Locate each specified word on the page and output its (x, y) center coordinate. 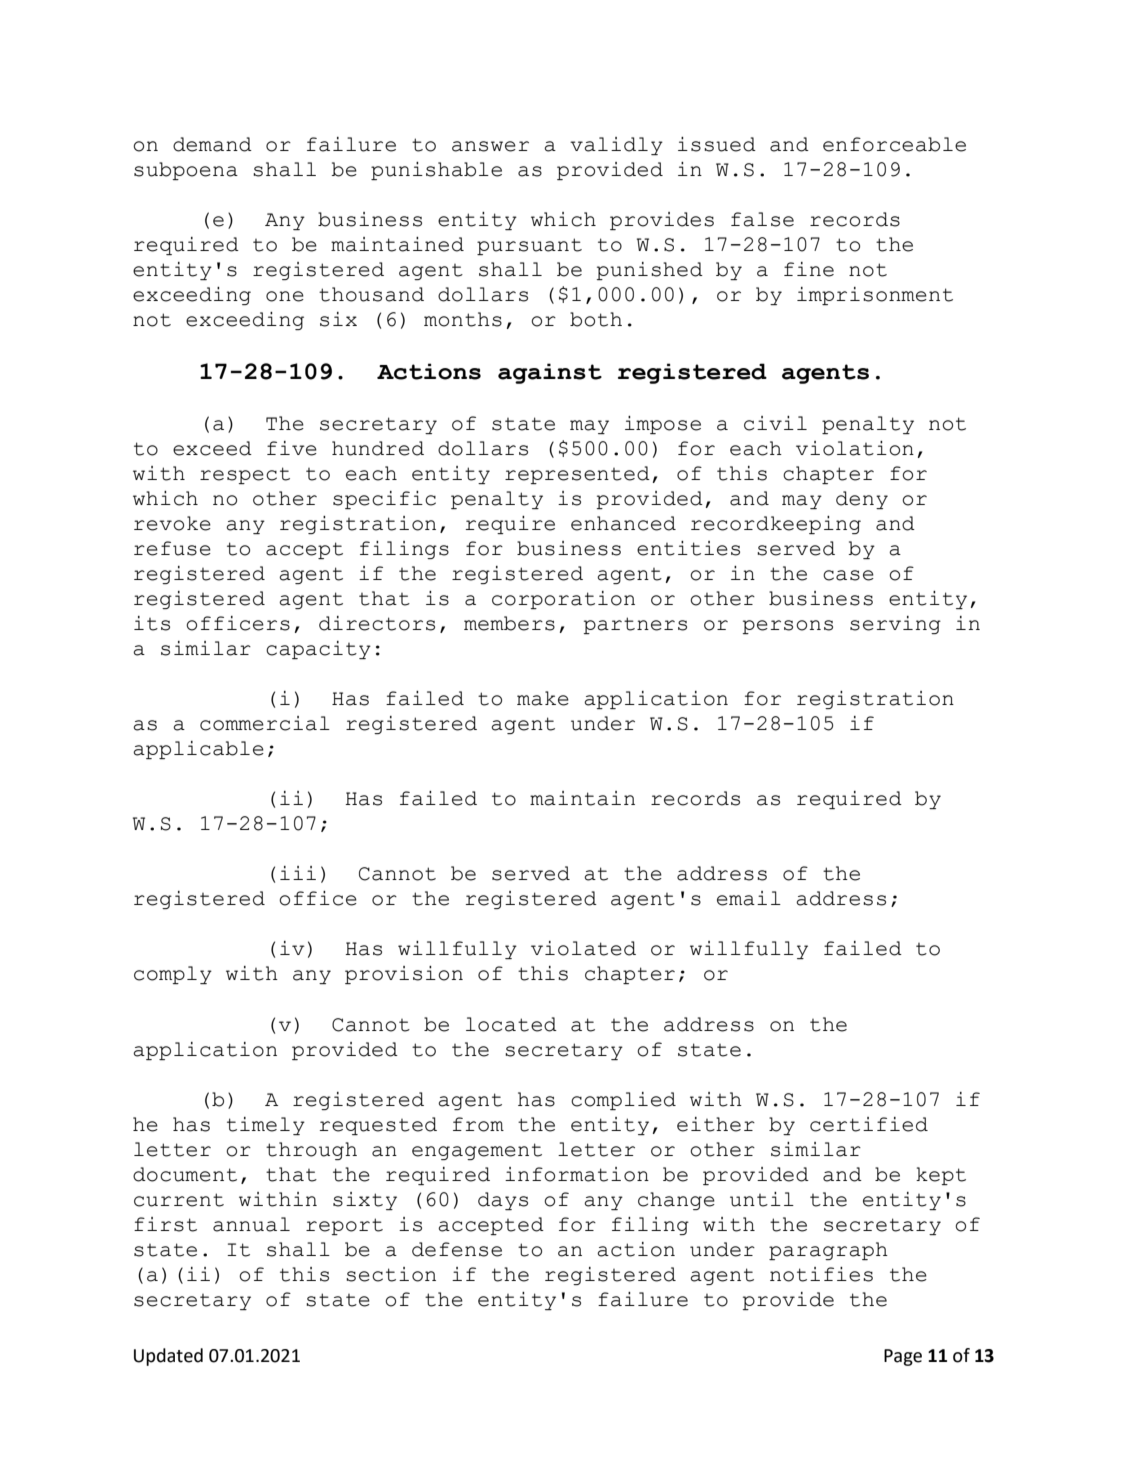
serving (895, 625)
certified (869, 1124)
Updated (168, 1357)
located (511, 1024)
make (543, 698)
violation (855, 448)
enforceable (894, 144)
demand (212, 144)
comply (173, 975)
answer (490, 146)
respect (245, 475)
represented (577, 475)
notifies (821, 1274)
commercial (265, 723)
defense (457, 1249)
